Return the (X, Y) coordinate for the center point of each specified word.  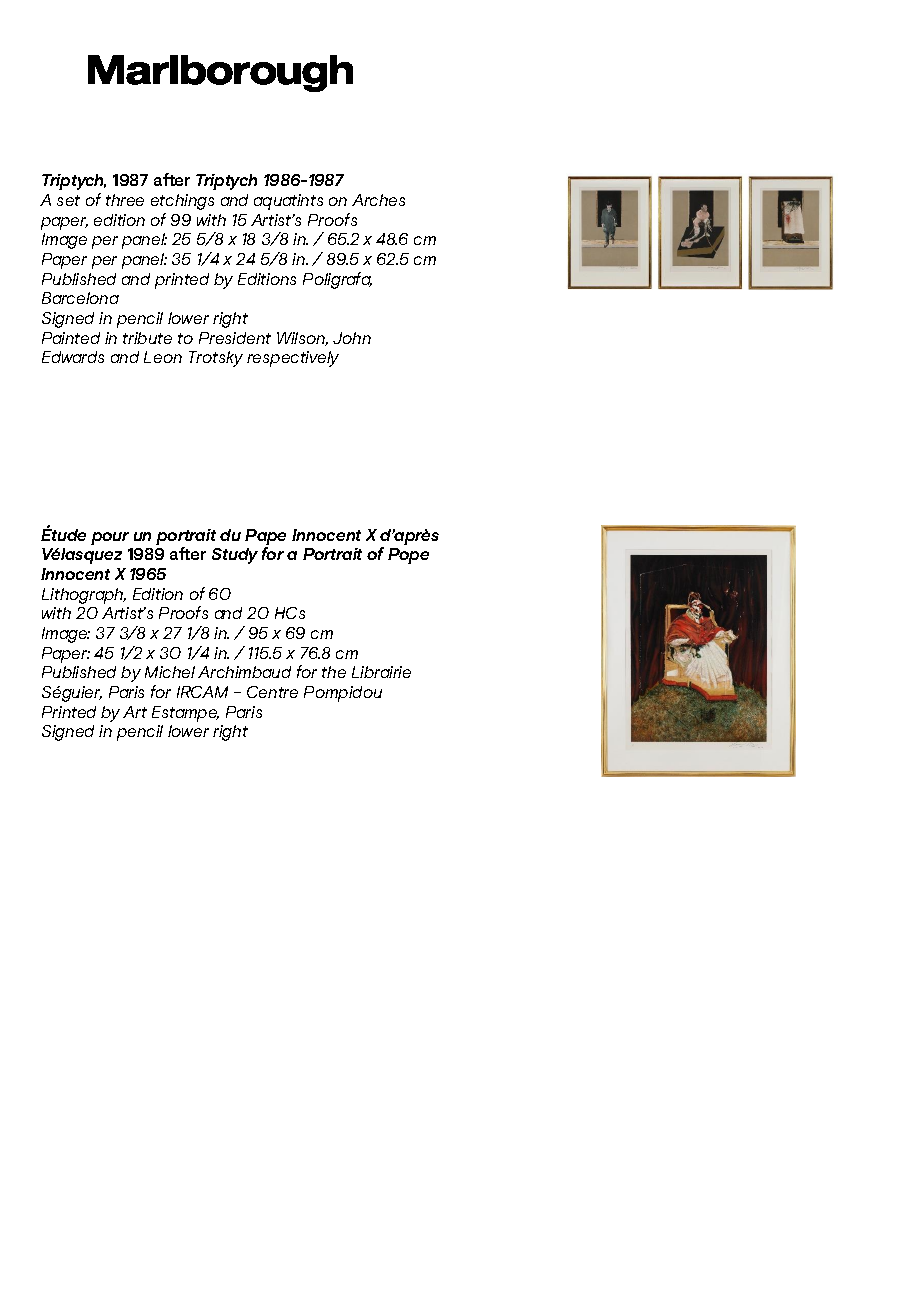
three (125, 200)
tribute (147, 338)
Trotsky (216, 359)
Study (235, 556)
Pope (408, 556)
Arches (378, 200)
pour (110, 538)
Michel (170, 672)
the (334, 672)
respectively (293, 359)
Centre (272, 692)
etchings (182, 202)
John (352, 338)
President (235, 338)
